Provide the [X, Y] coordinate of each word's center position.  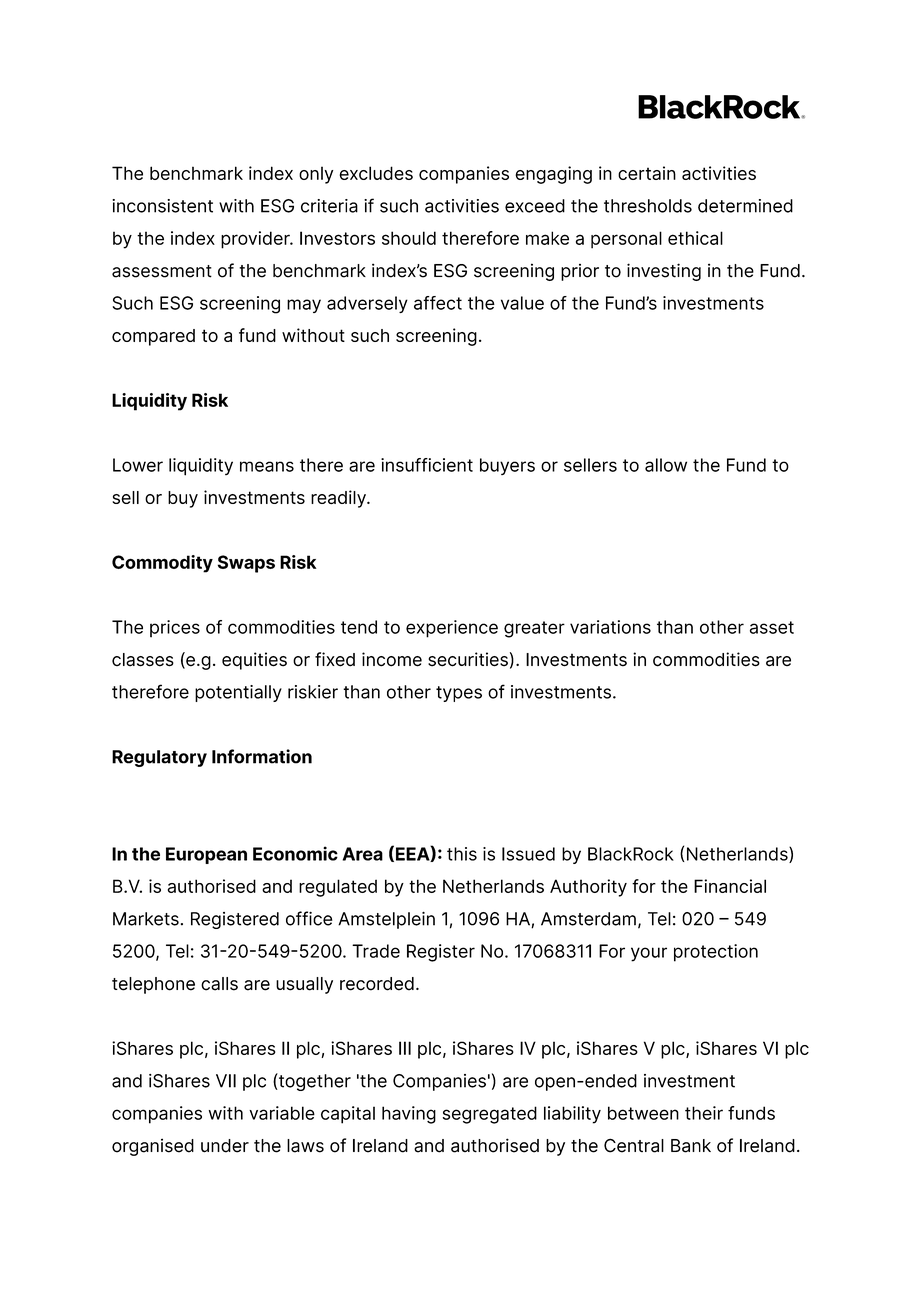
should [409, 238]
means [267, 466]
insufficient [427, 465]
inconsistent [162, 206]
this [462, 854]
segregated [490, 1115]
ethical [695, 238]
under [225, 1146]
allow [666, 465]
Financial [730, 886]
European [206, 855]
